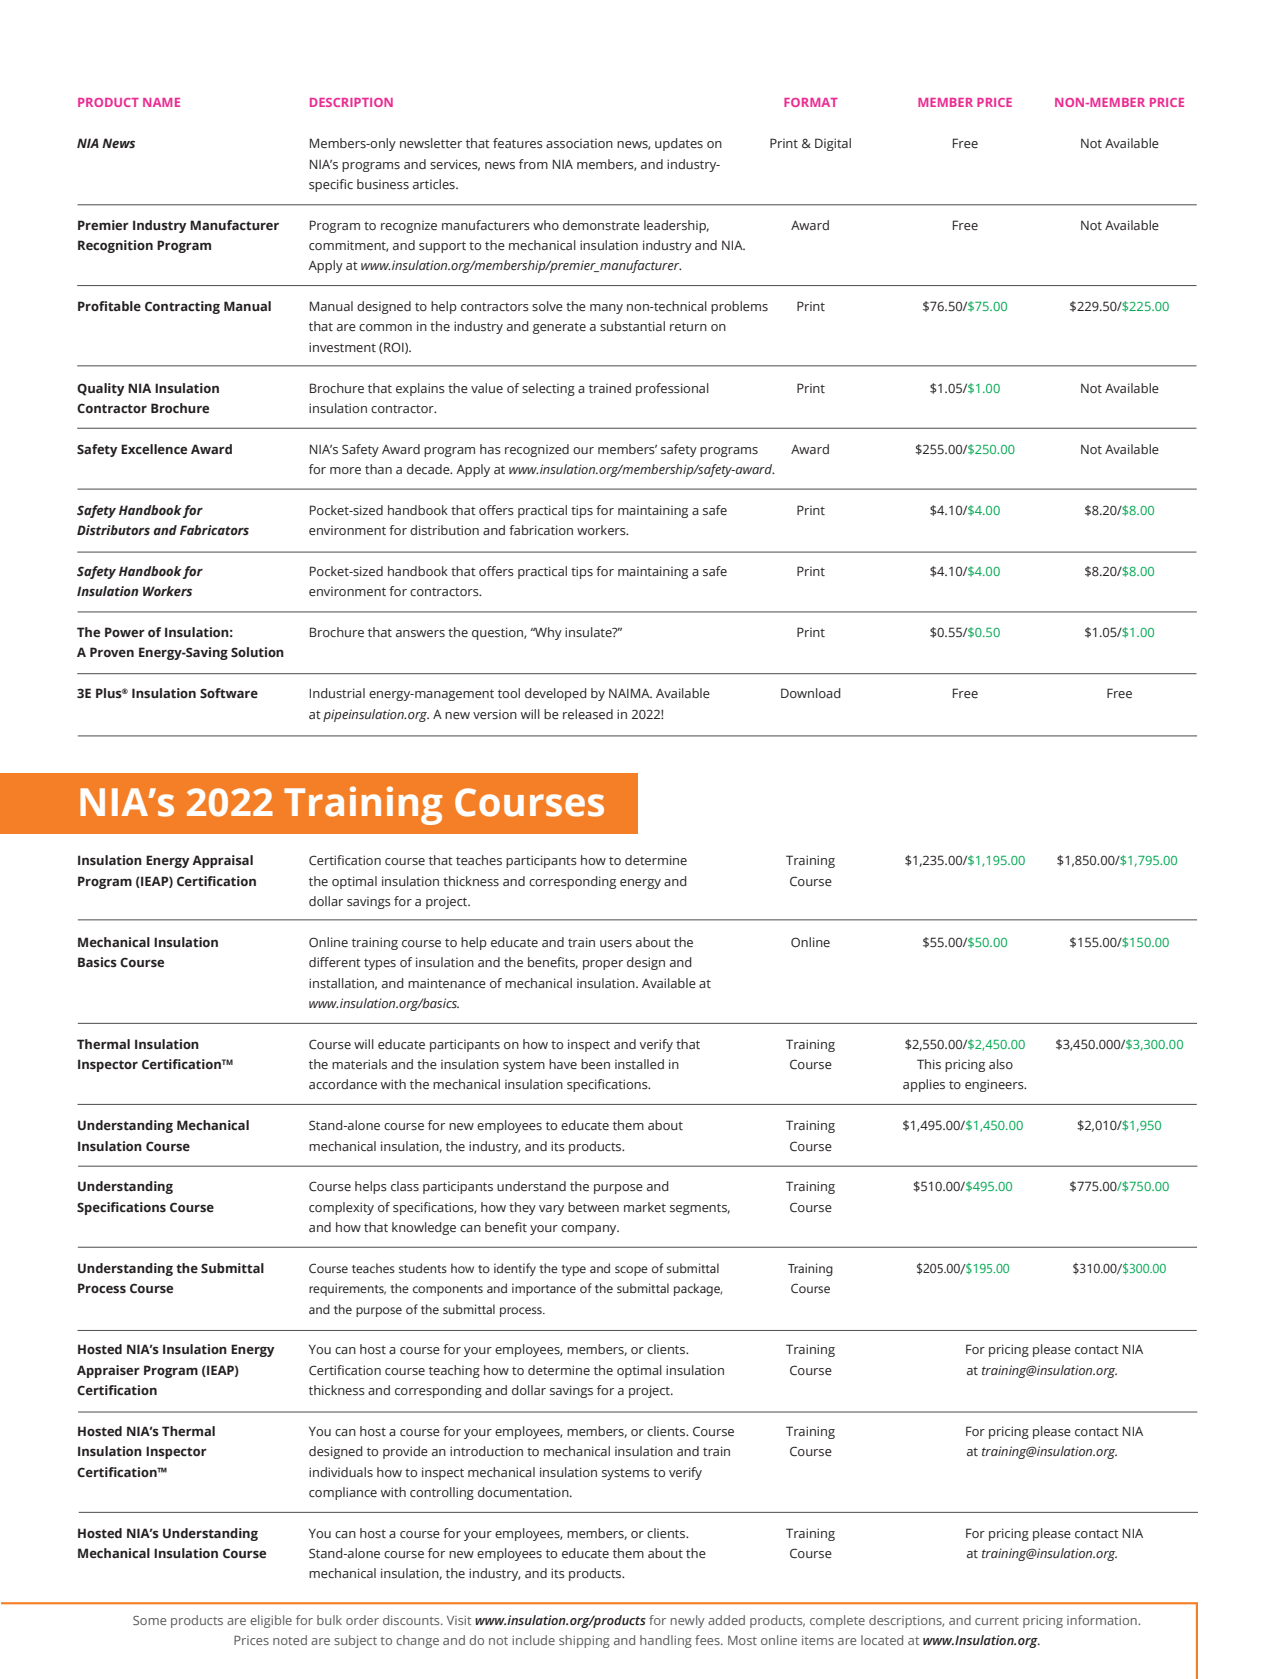 This image has width=1274, height=1679. Describe the element at coordinates (833, 144) in the image. I see `Digital` at that location.
